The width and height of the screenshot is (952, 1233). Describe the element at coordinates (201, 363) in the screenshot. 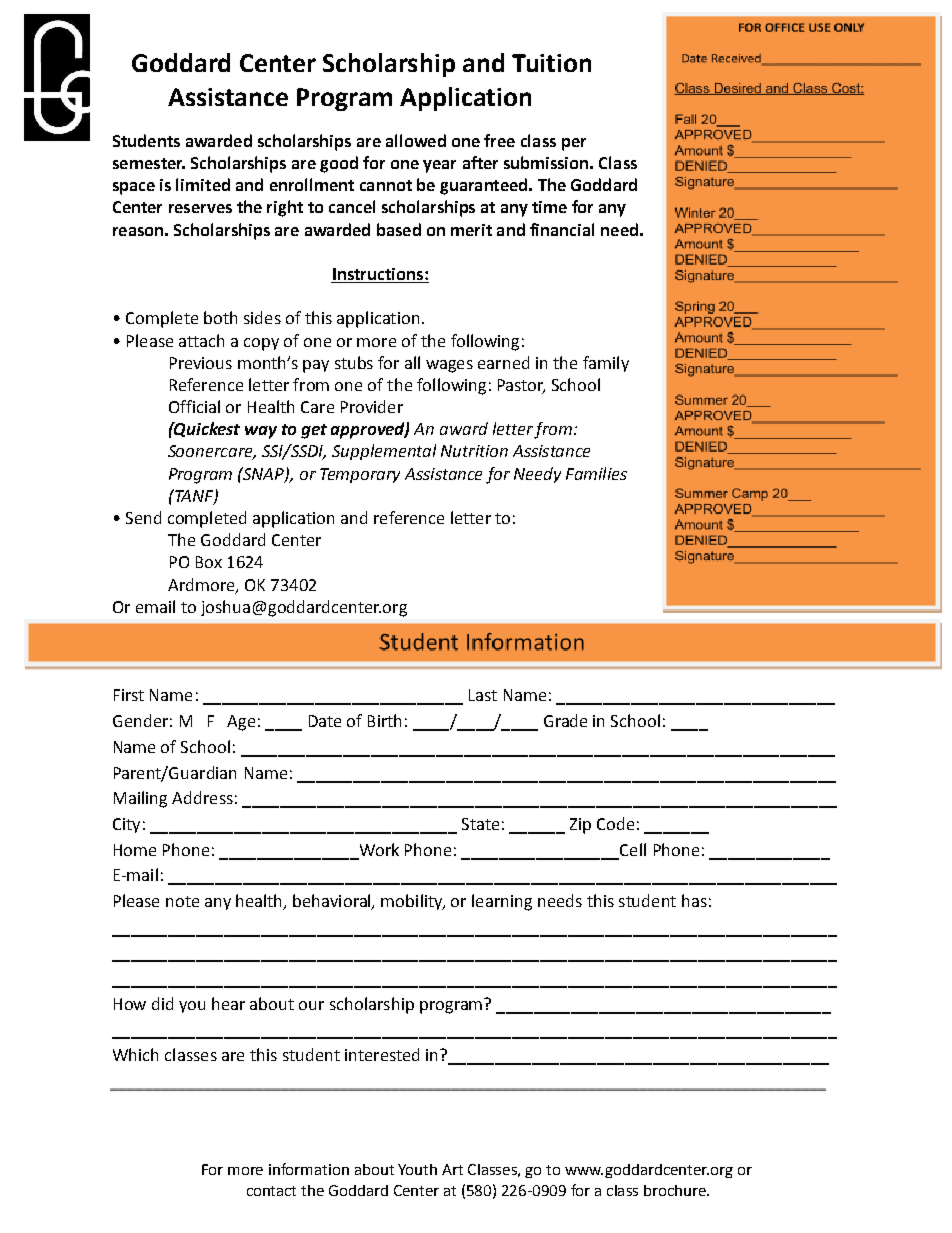

I see `Previous` at that location.
